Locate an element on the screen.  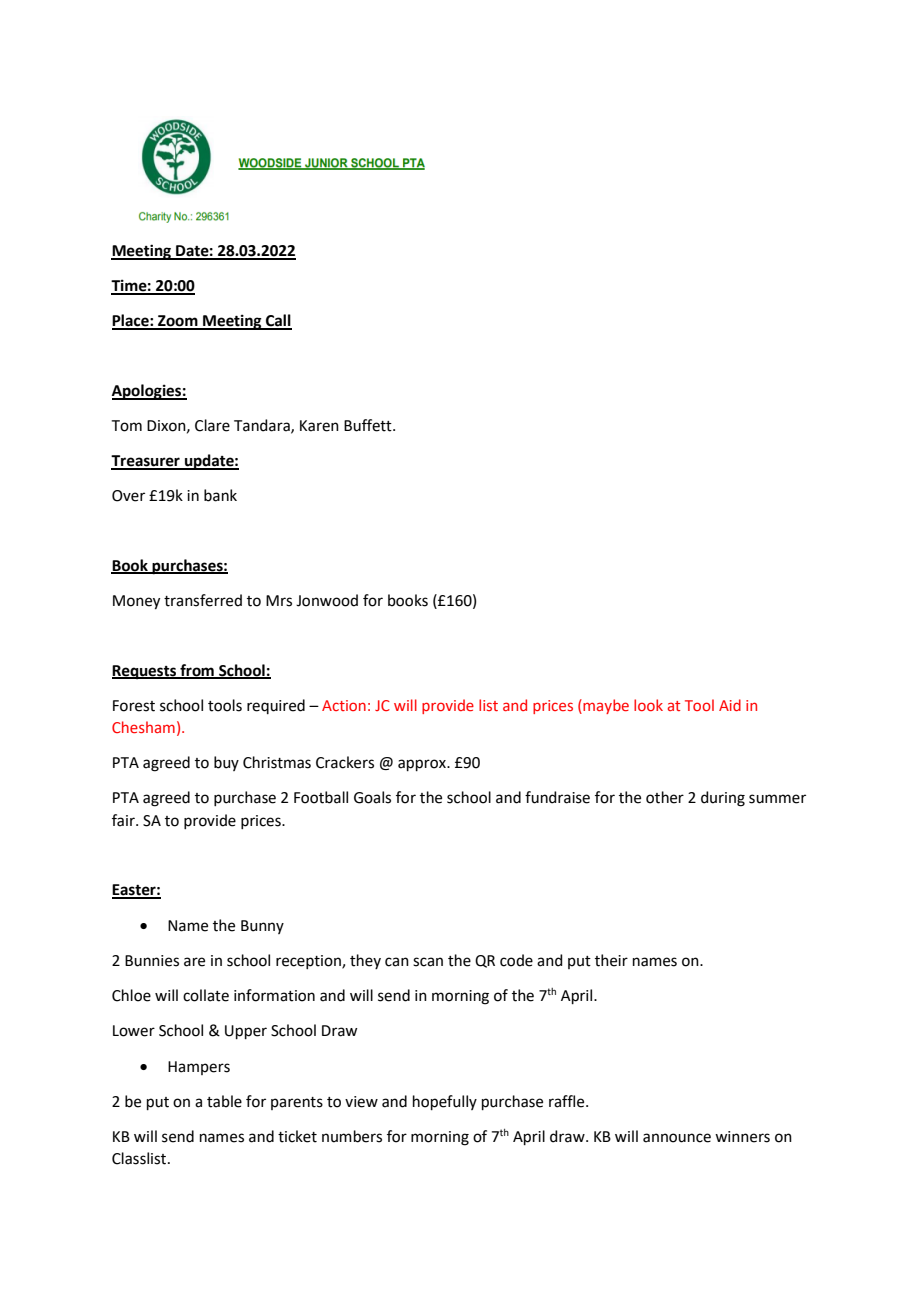
Aid is located at coordinates (730, 705).
